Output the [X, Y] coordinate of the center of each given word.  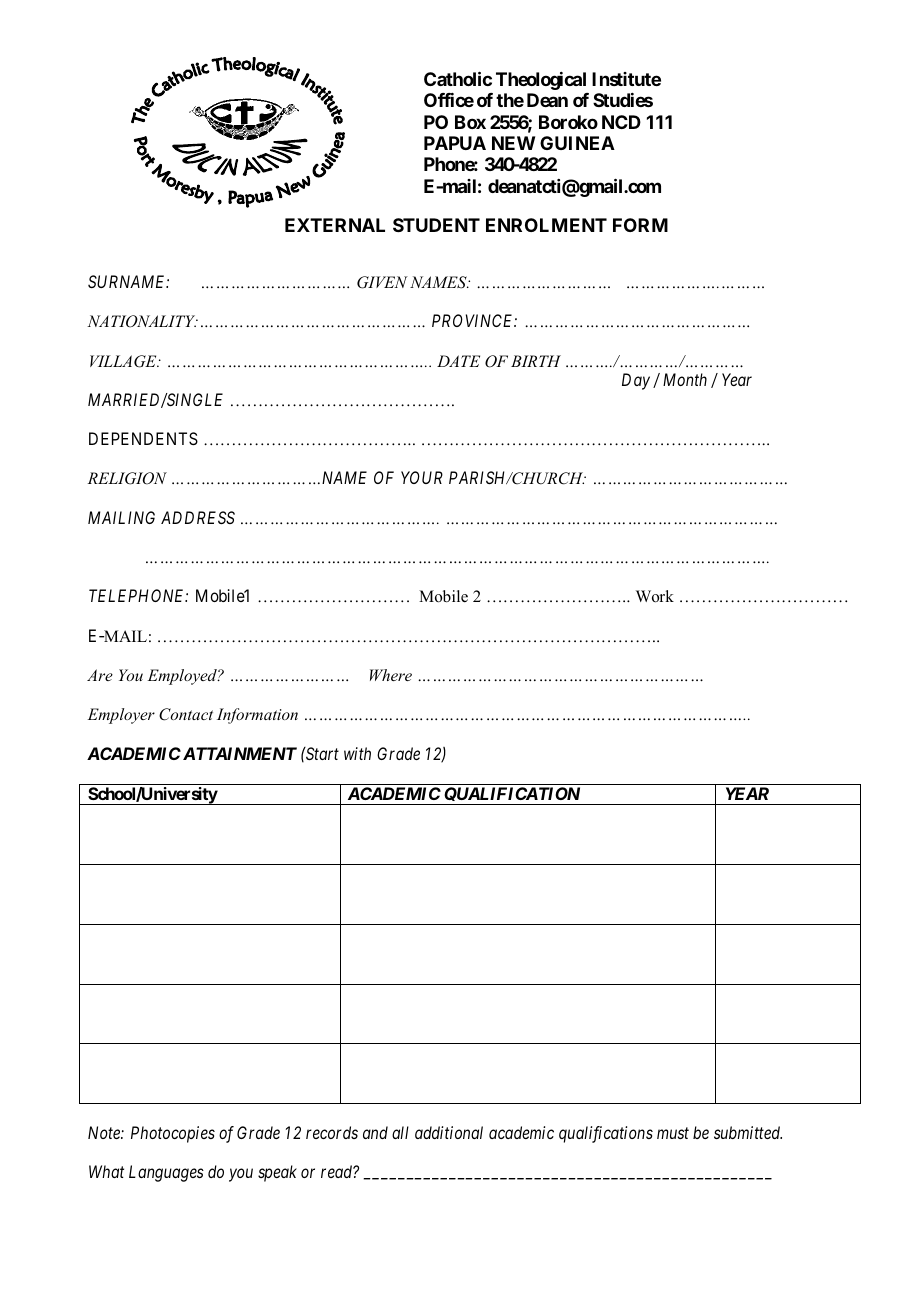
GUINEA [577, 143]
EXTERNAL [335, 225]
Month [685, 379]
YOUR [422, 477]
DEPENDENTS [143, 438]
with [357, 753]
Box [470, 122]
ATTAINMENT [240, 753]
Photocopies [173, 1134]
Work [655, 596]
